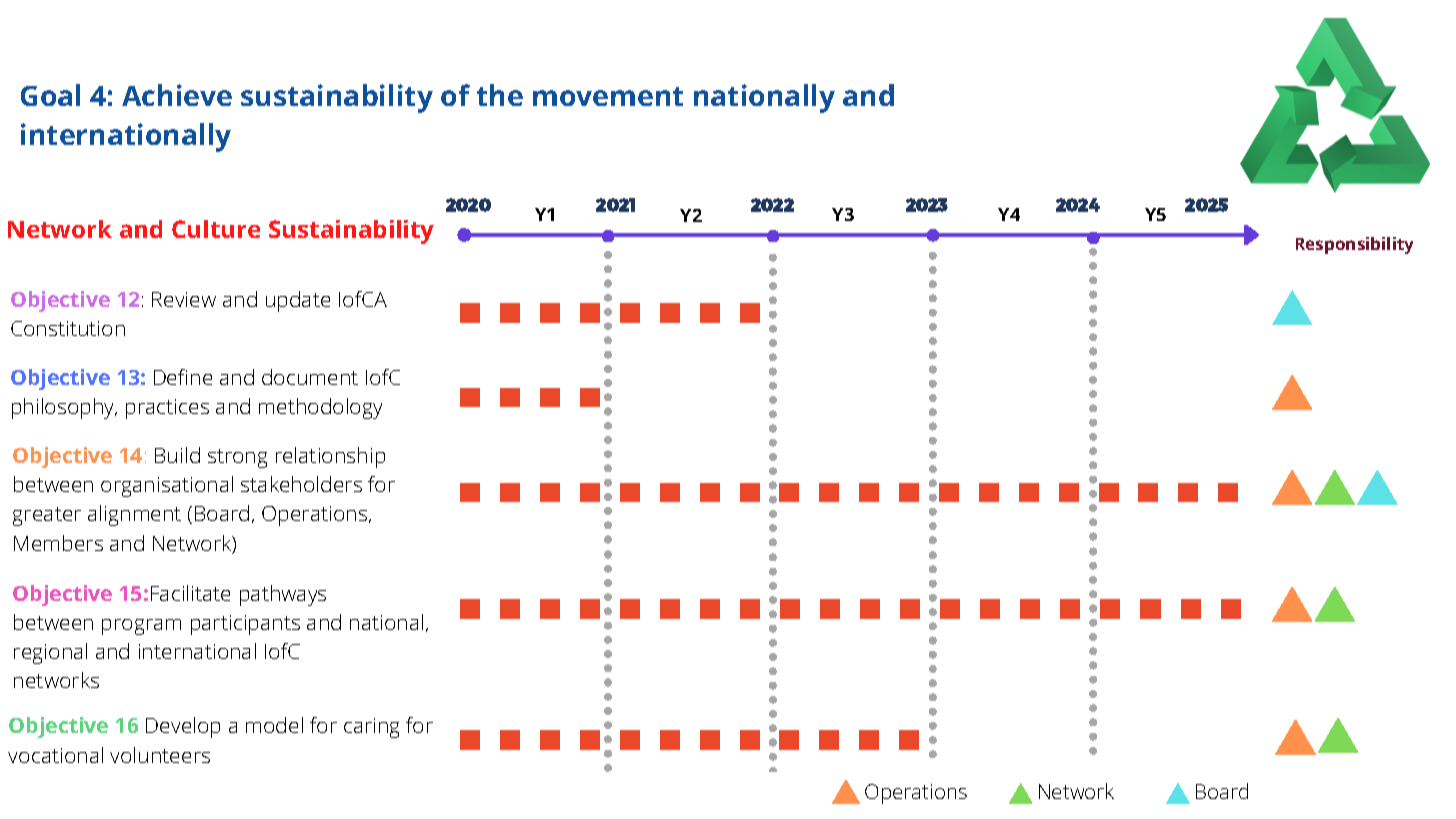 This image has height=819, width=1456. What do you see at coordinates (274, 725) in the image?
I see `model` at bounding box center [274, 725].
